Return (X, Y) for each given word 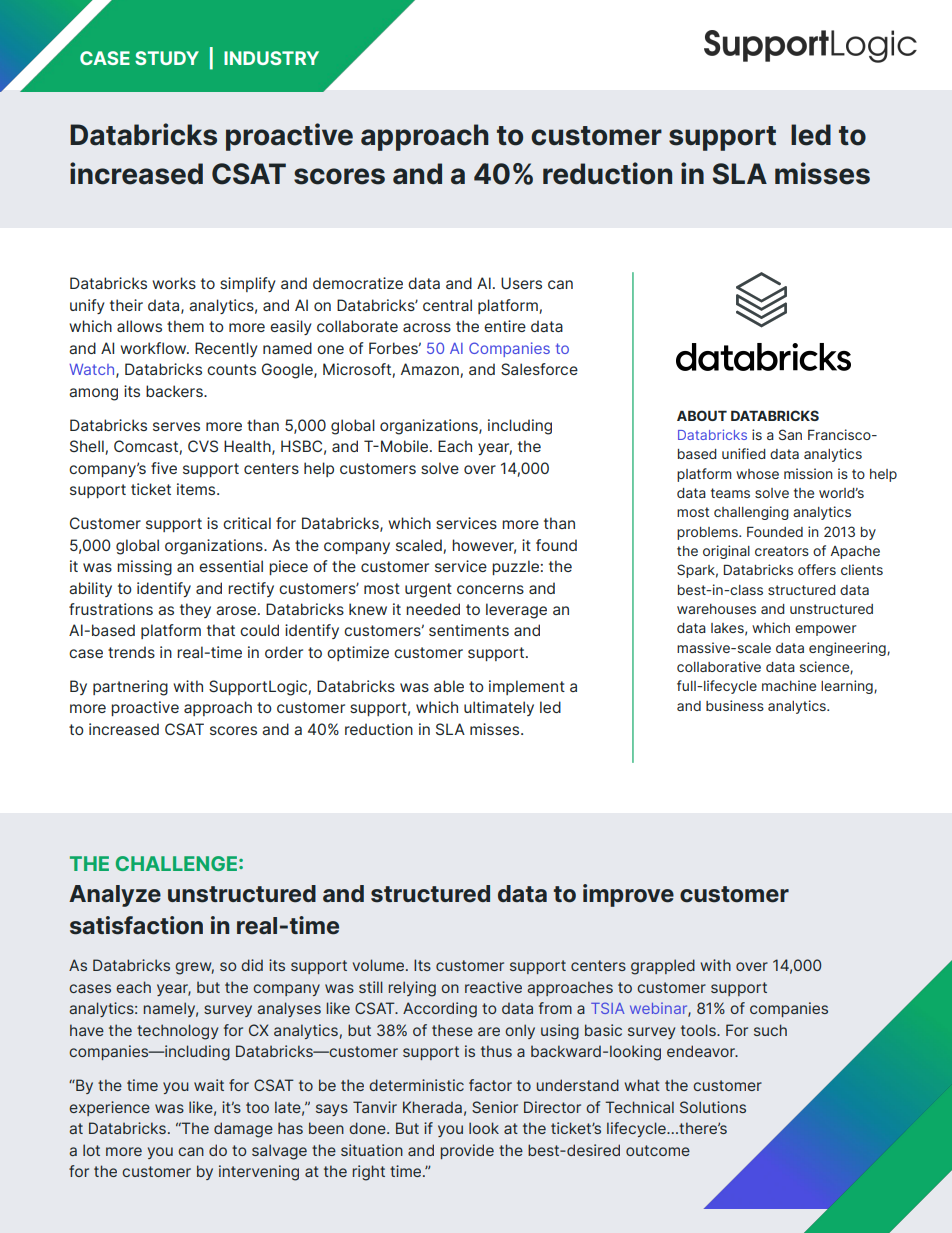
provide (467, 1151)
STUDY (167, 58)
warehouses (716, 609)
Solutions (713, 1107)
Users (521, 283)
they (195, 610)
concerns (490, 589)
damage (243, 1130)
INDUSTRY (271, 58)
